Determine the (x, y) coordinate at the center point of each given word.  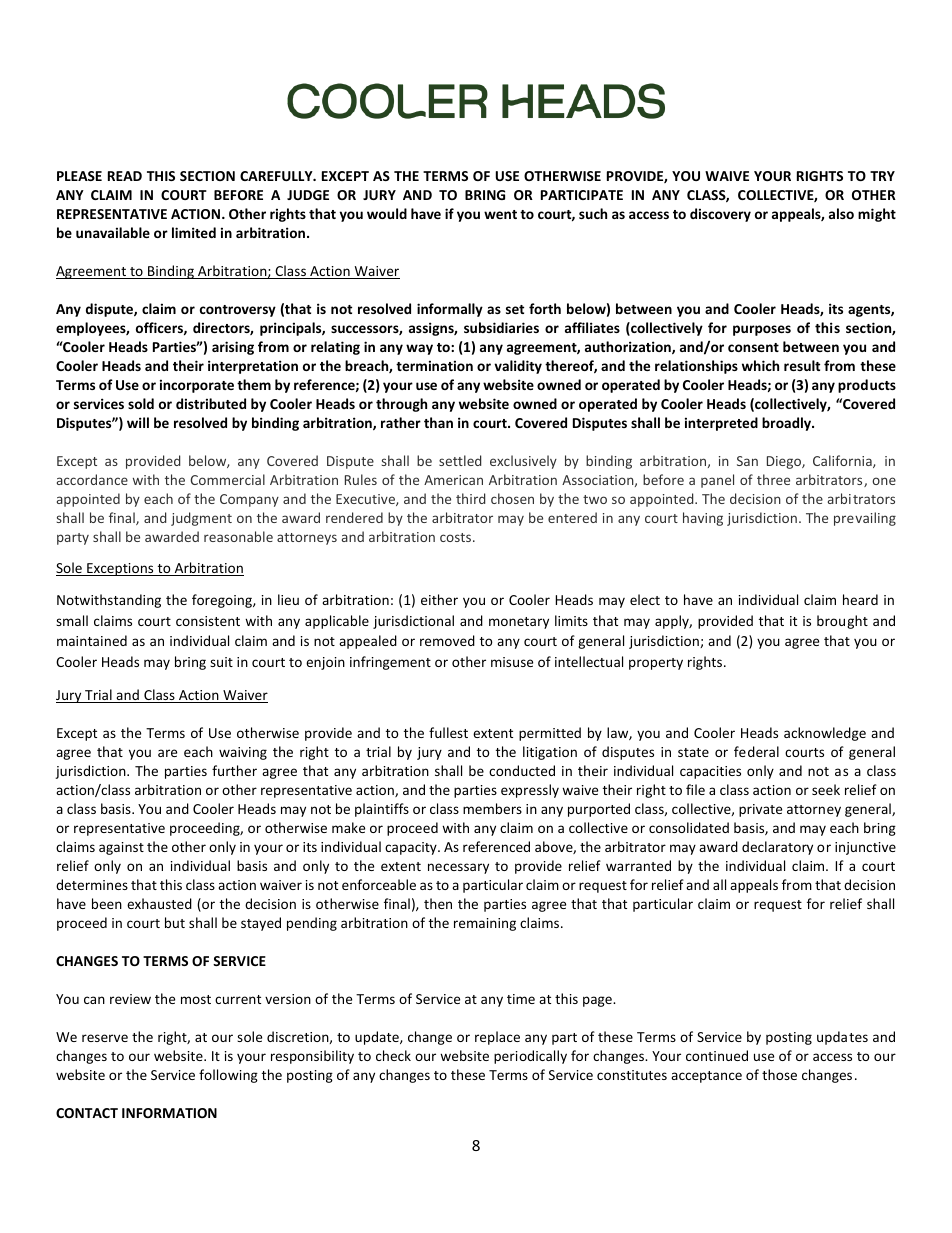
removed (447, 640)
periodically (530, 1057)
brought (842, 622)
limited (194, 232)
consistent (208, 621)
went (500, 214)
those (779, 1074)
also (841, 213)
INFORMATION (169, 1113)
